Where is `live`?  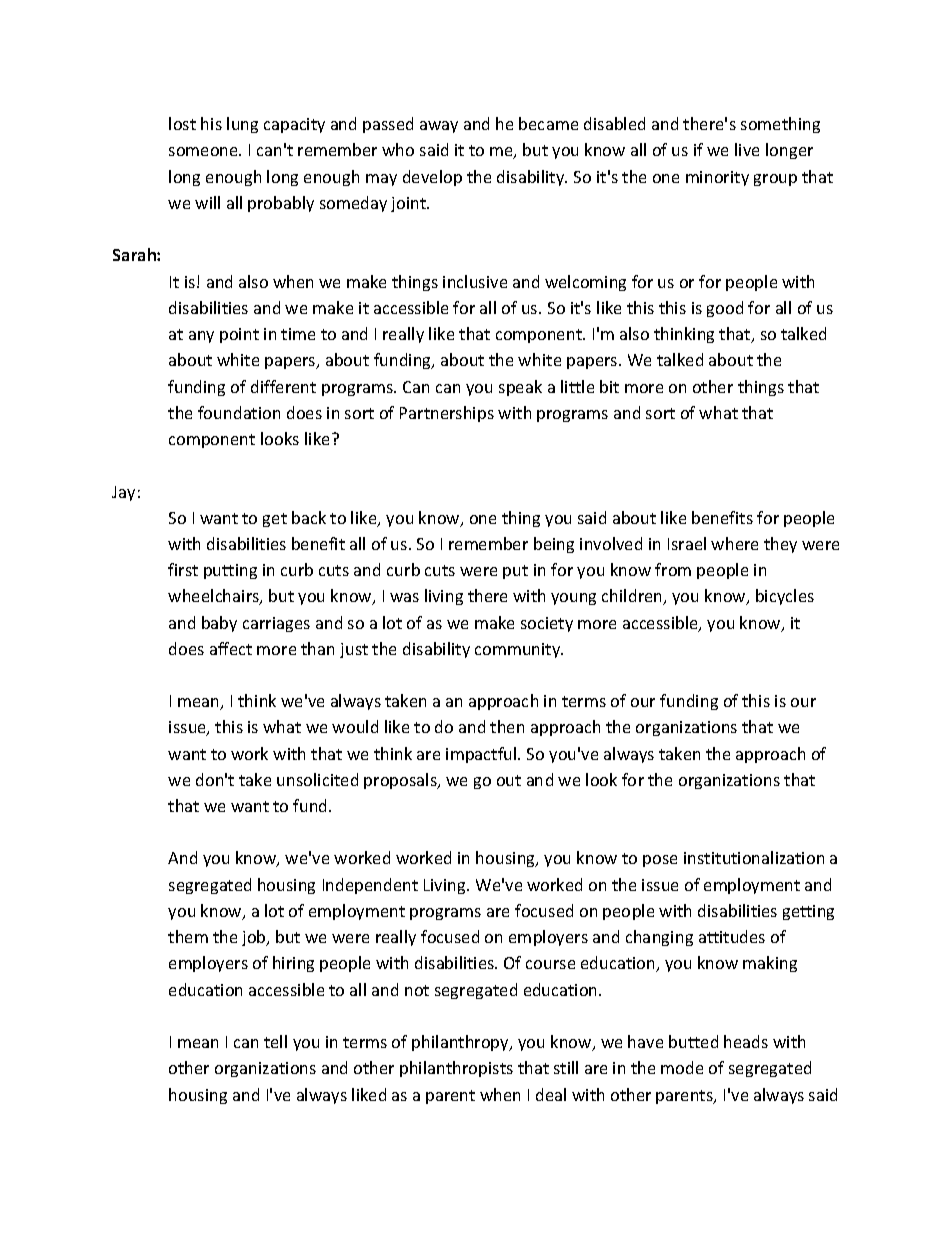 live is located at coordinates (747, 149).
